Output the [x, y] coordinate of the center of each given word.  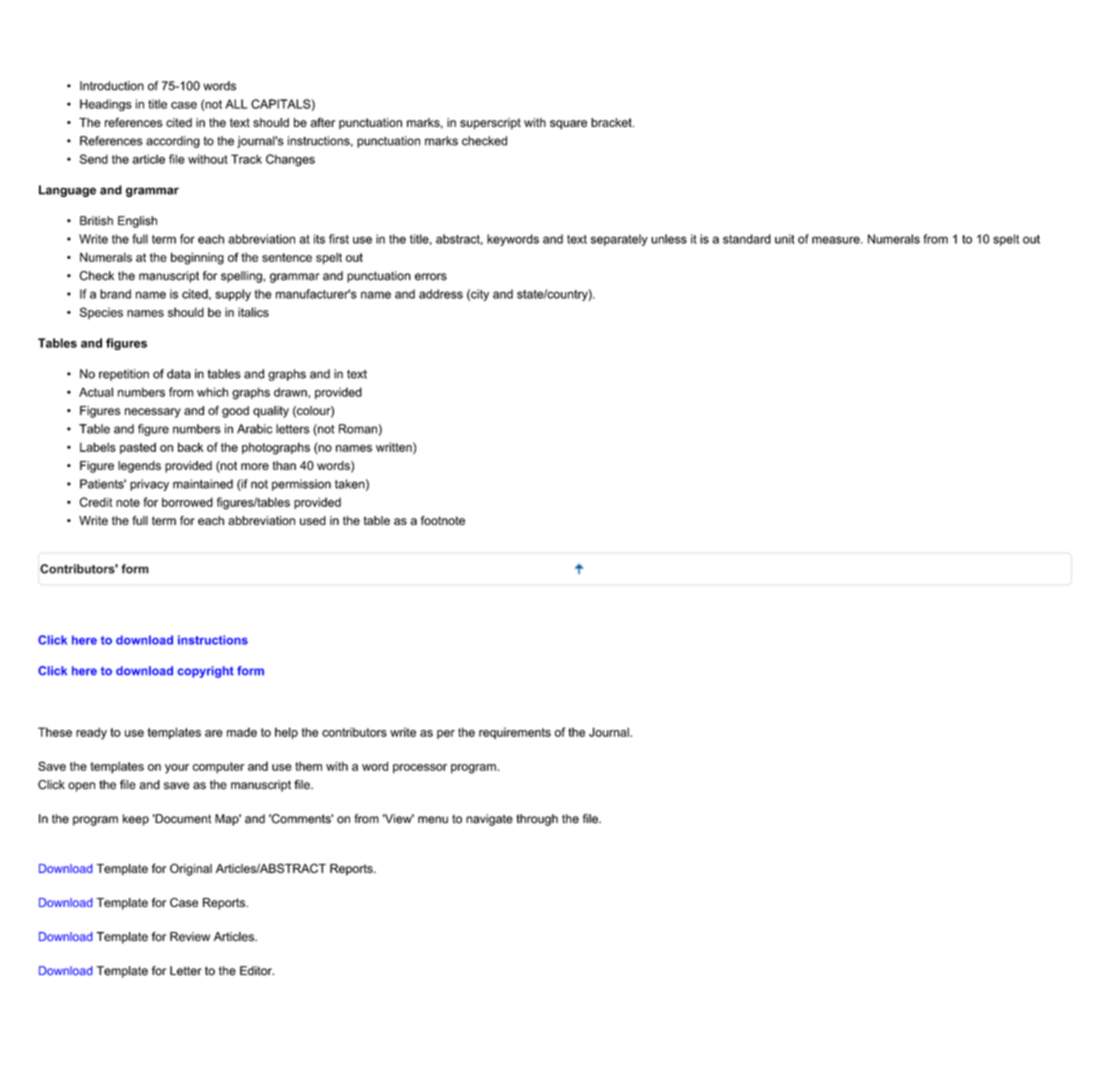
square [568, 125]
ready [91, 733]
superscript [490, 124]
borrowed [187, 502]
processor [420, 769]
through [537, 820]
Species [101, 313]
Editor [257, 971]
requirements [515, 733]
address [441, 294]
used [313, 520]
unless [669, 239]
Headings [106, 105]
